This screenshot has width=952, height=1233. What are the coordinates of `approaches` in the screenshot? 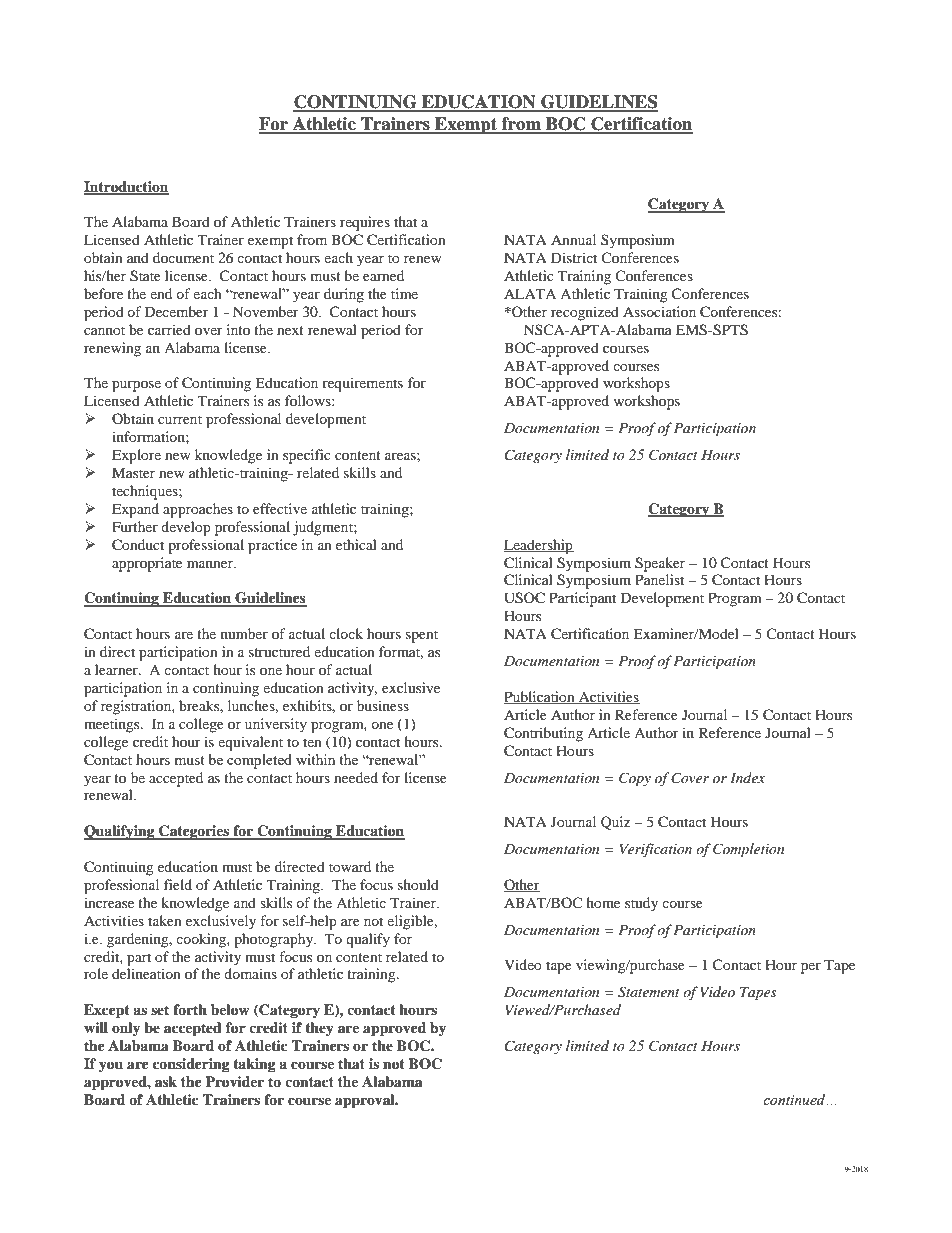 It's located at (198, 510).
